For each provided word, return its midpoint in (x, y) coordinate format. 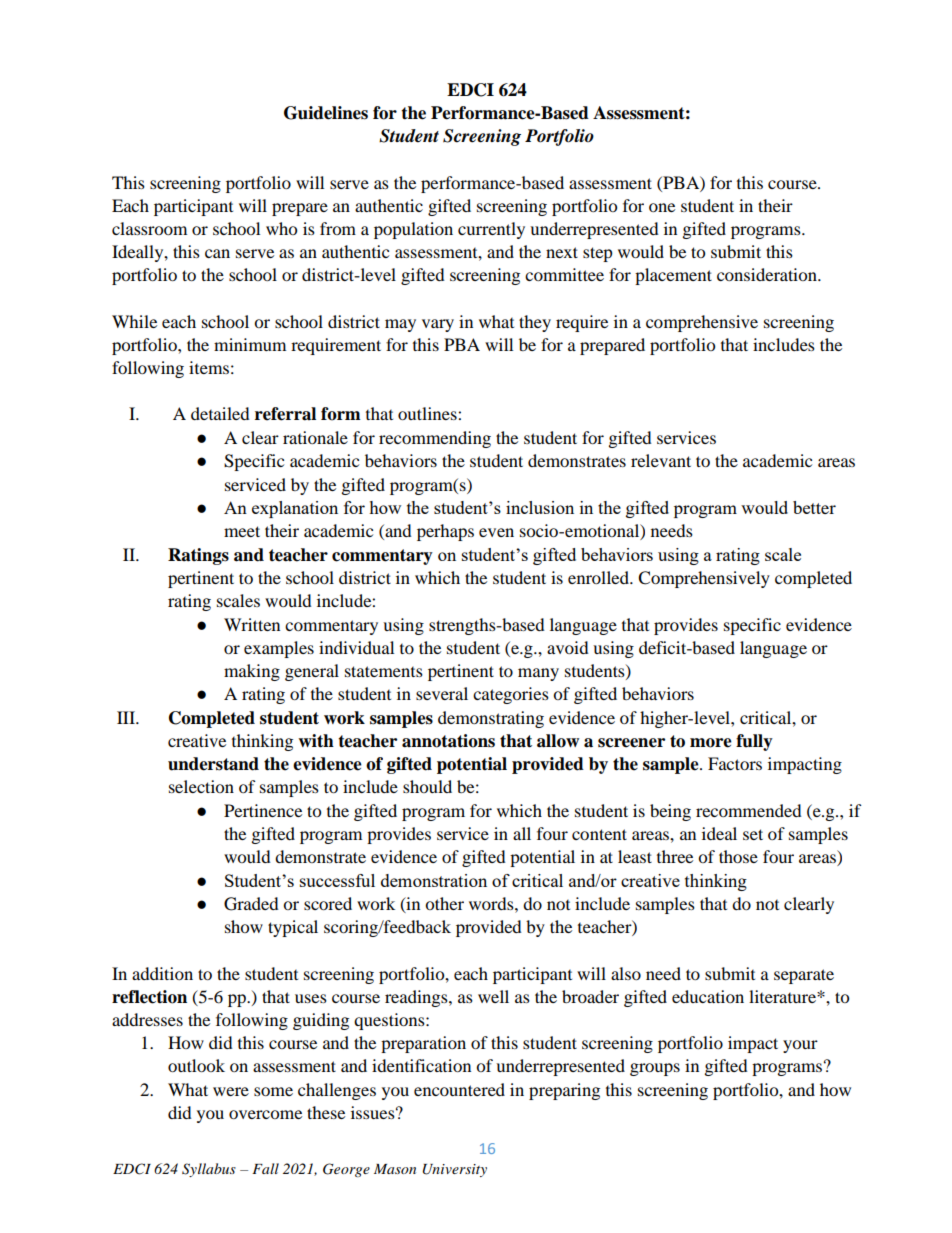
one (662, 207)
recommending (435, 439)
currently (491, 230)
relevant (661, 460)
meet (242, 531)
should (427, 786)
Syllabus (209, 1170)
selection (201, 786)
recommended (749, 810)
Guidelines (326, 113)
